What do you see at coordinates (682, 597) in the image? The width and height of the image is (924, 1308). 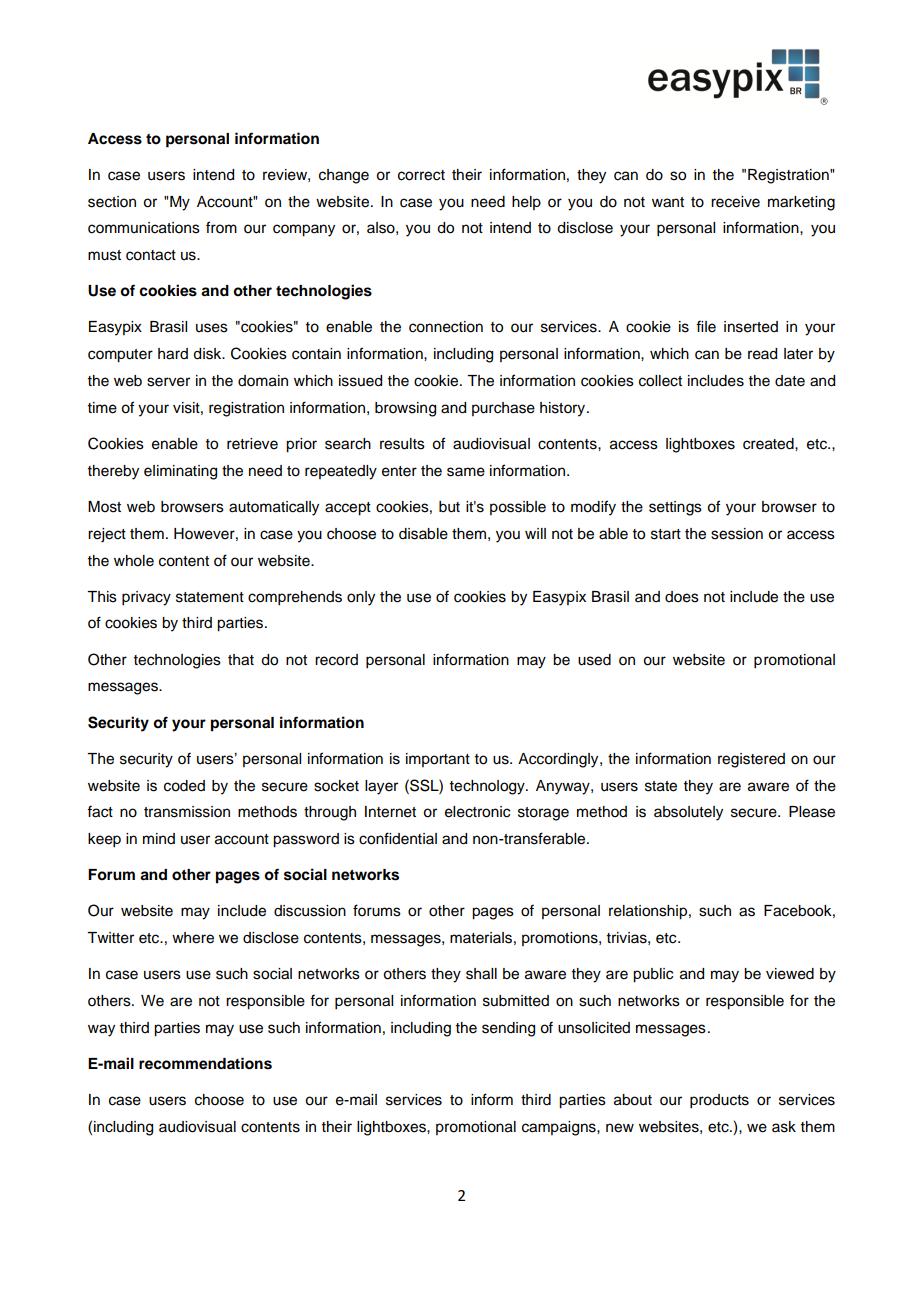 I see `does` at bounding box center [682, 597].
